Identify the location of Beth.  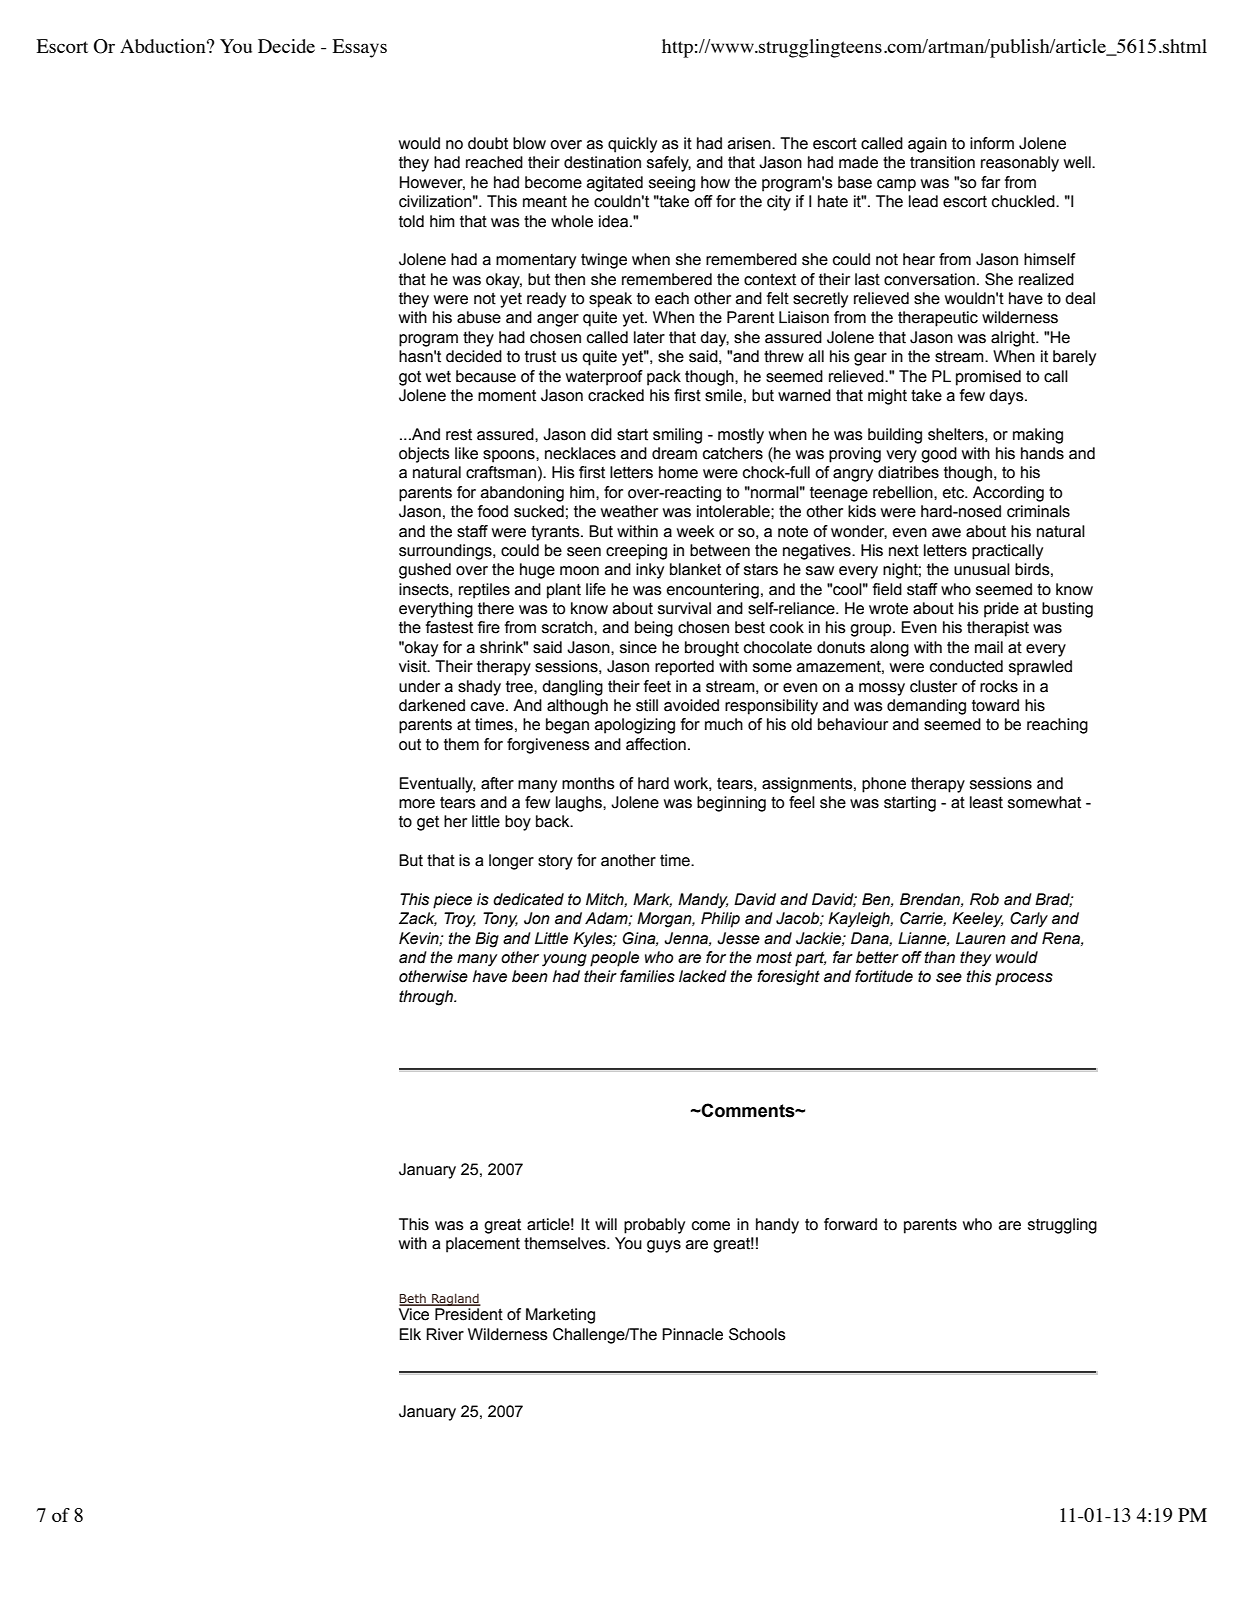
(413, 1299).
